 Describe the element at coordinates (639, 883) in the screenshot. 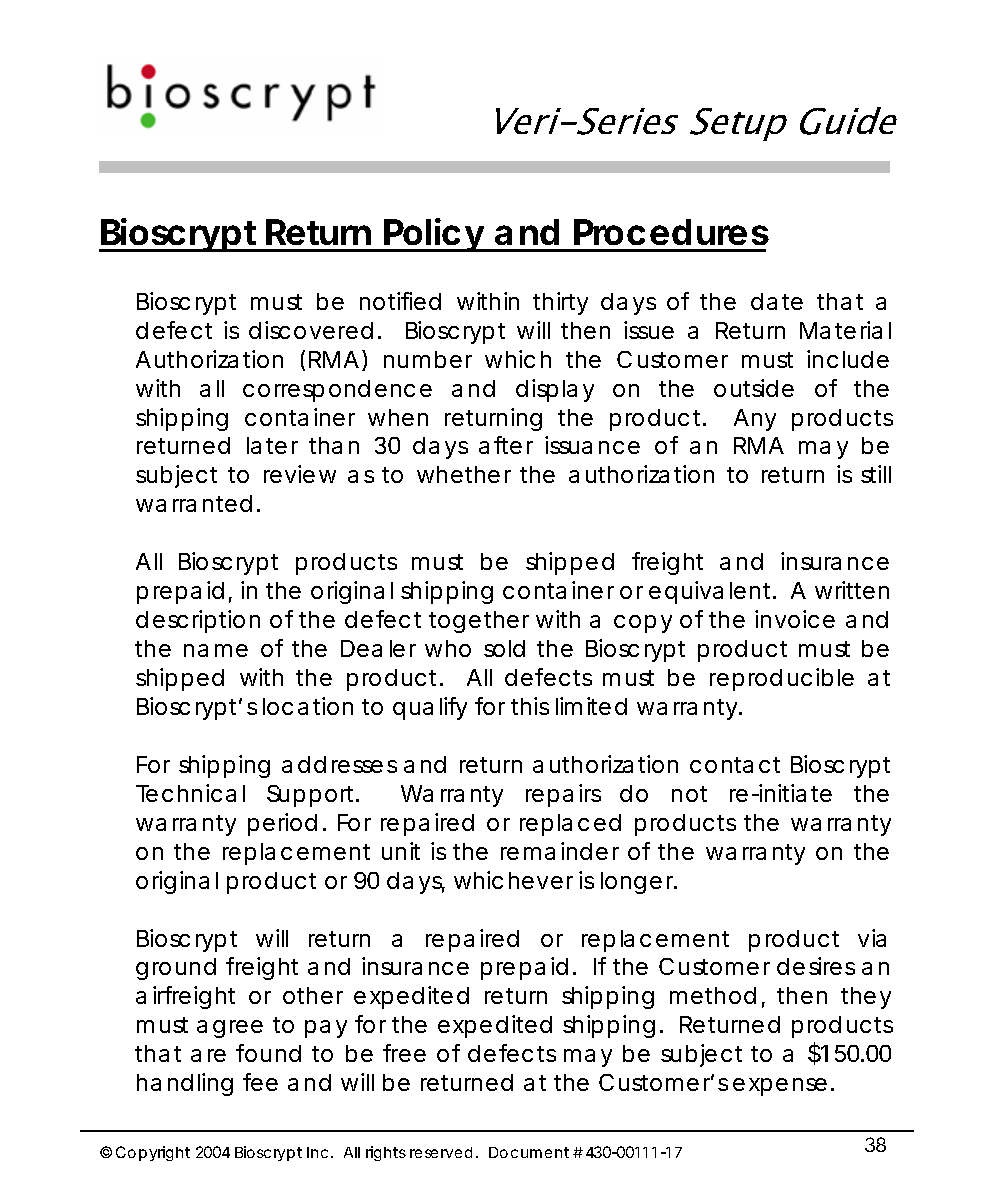

I see `longer` at that location.
